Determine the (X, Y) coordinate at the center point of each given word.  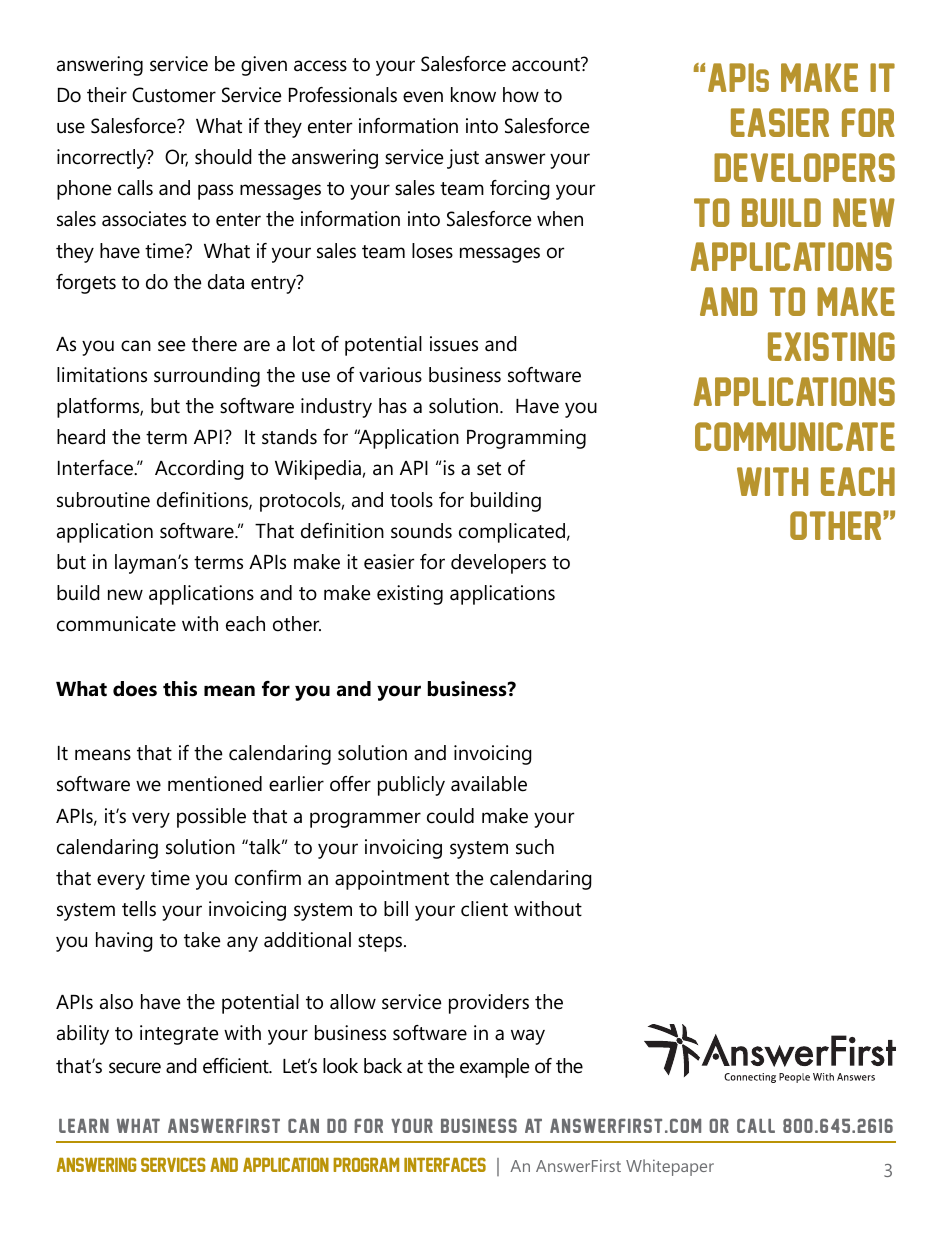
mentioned (215, 784)
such (535, 847)
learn (84, 1126)
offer (350, 784)
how (521, 95)
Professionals (343, 95)
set (489, 469)
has (393, 406)
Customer (174, 95)
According (199, 470)
